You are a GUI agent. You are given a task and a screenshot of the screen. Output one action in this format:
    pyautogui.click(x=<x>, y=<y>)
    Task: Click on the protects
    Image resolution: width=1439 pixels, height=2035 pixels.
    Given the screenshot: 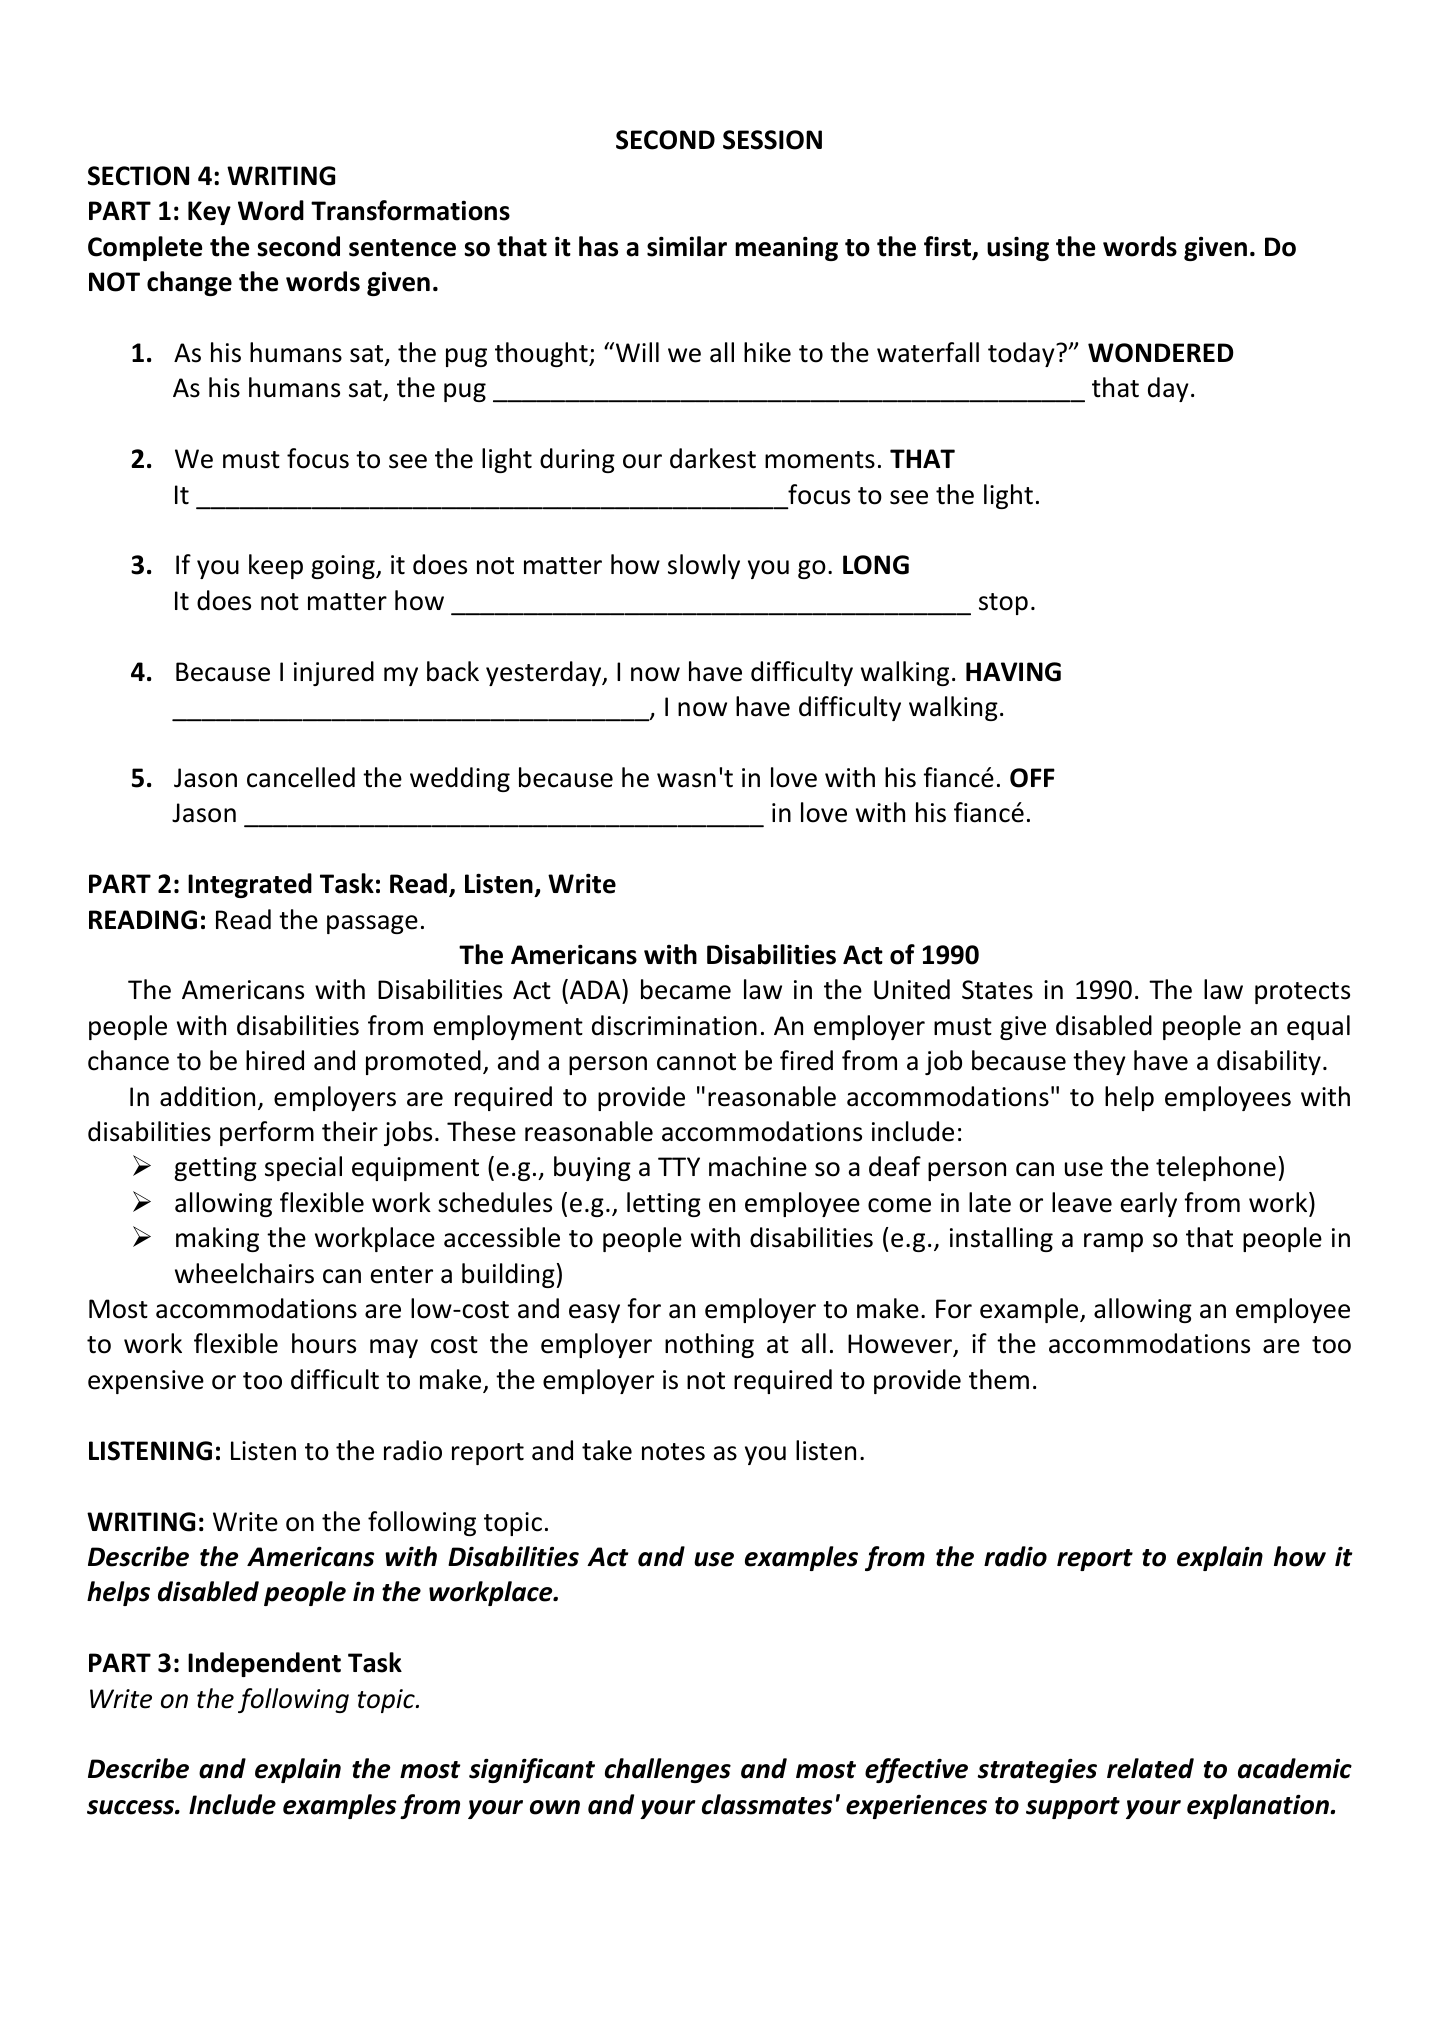 What is the action you would take?
    pyautogui.click(x=1302, y=993)
